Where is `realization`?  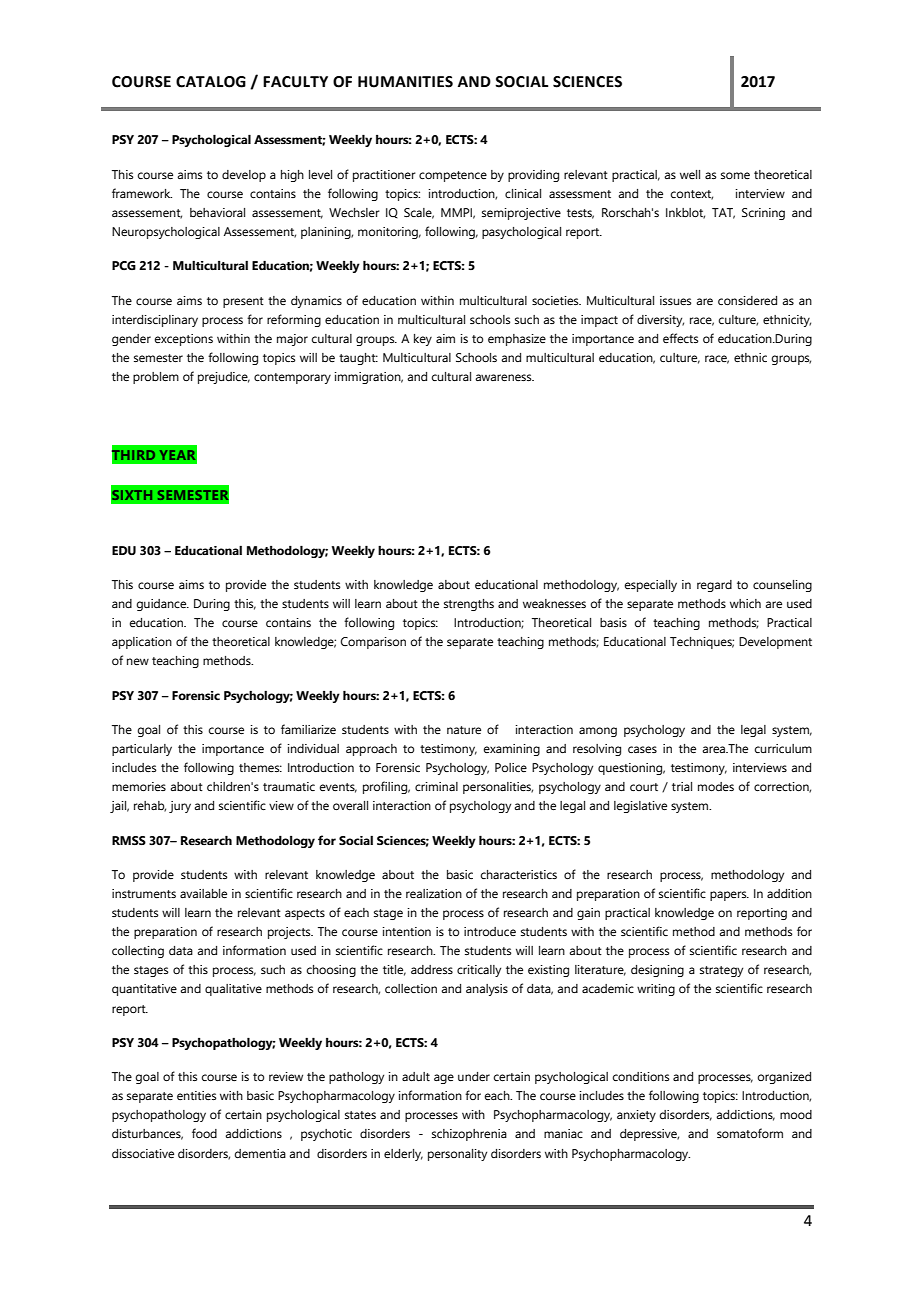
realization is located at coordinates (434, 893).
